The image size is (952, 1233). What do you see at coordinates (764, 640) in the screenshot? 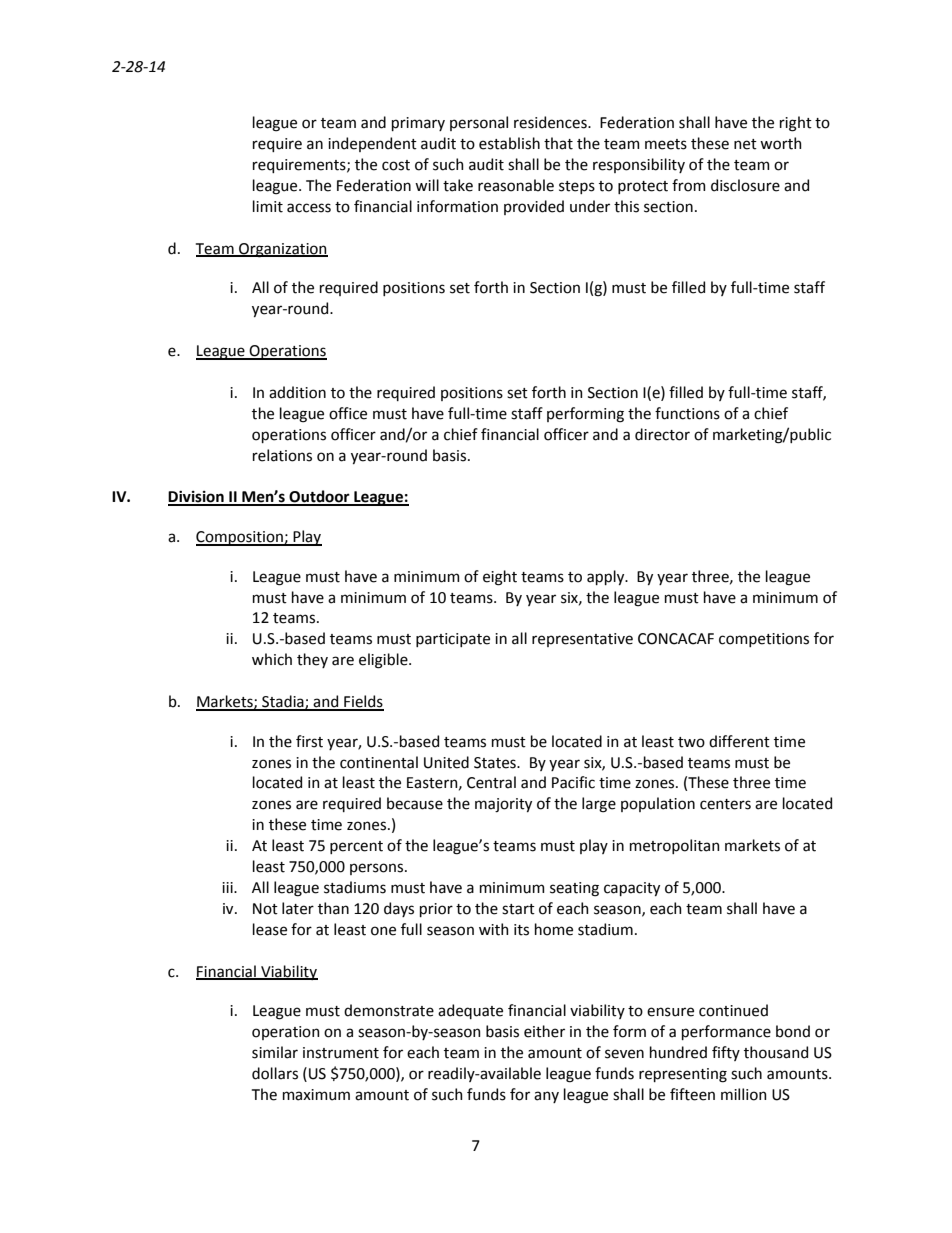
I see `competitions` at bounding box center [764, 640].
